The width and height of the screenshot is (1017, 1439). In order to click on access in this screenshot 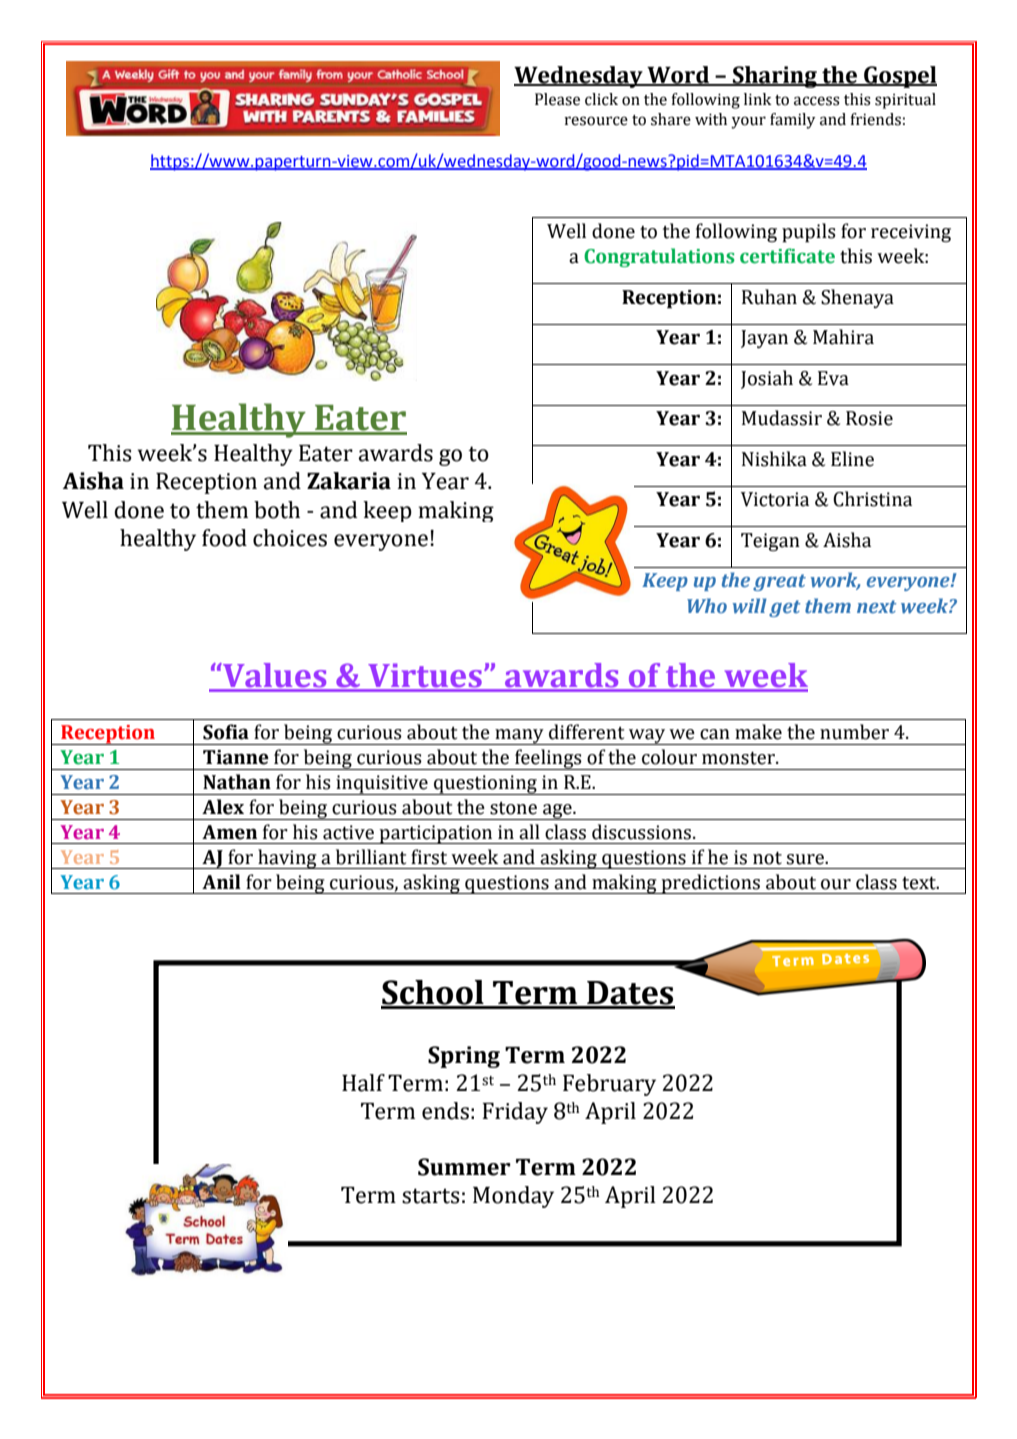, I will do `click(817, 101)`.
